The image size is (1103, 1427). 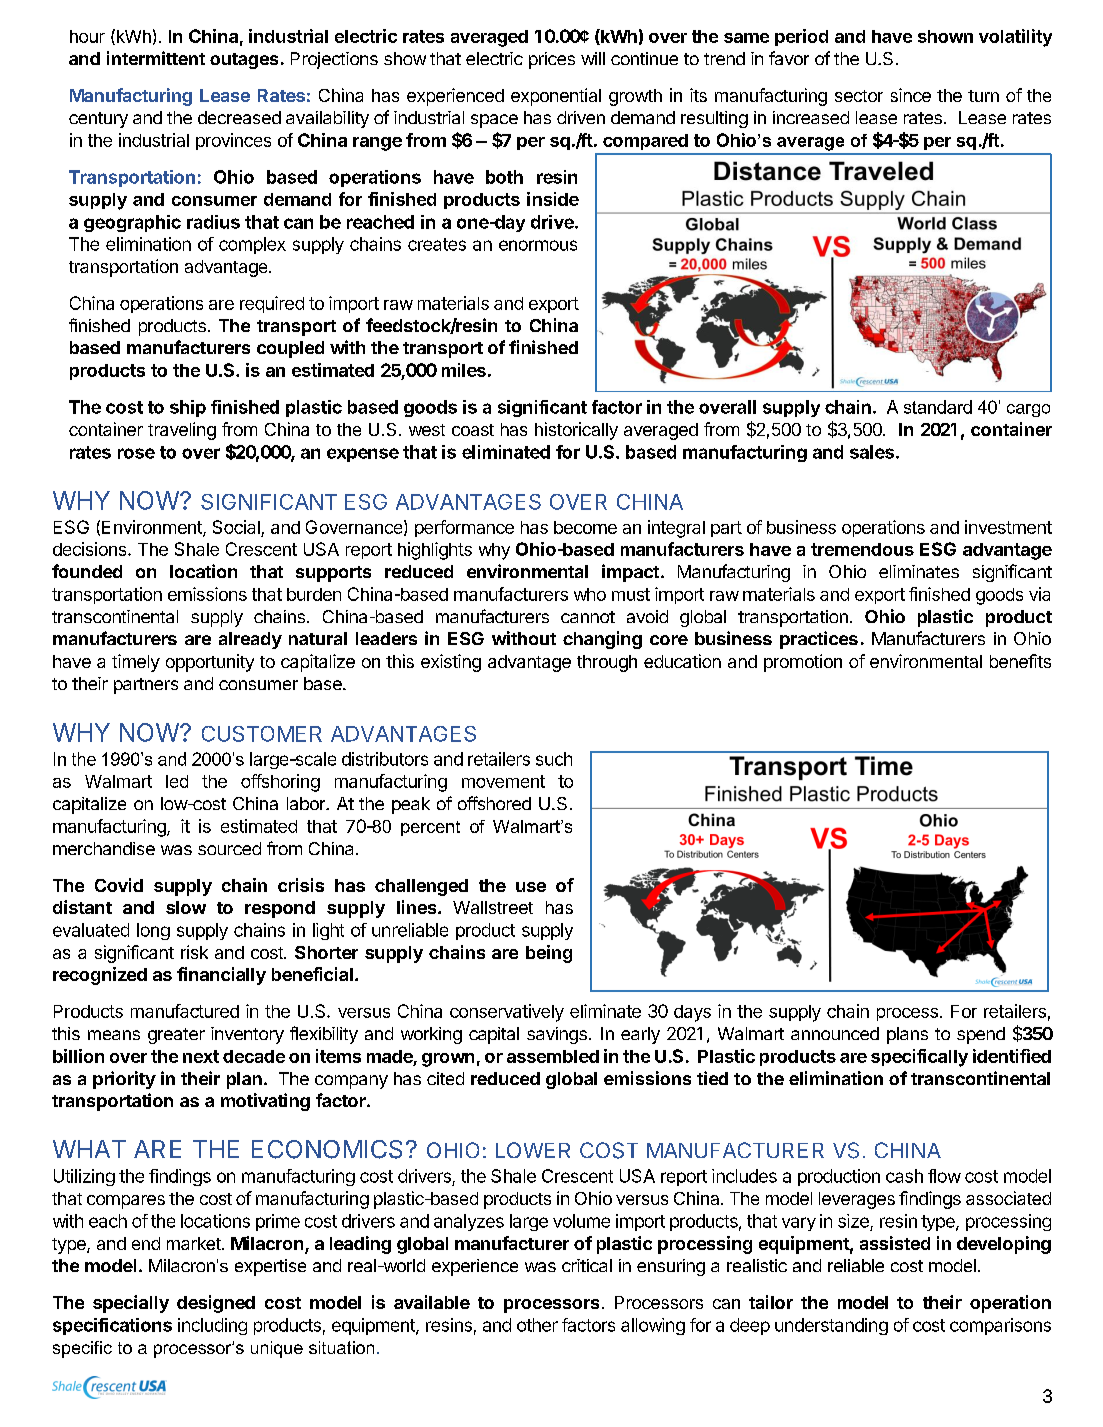 What do you see at coordinates (531, 887) in the page?
I see `use` at bounding box center [531, 887].
